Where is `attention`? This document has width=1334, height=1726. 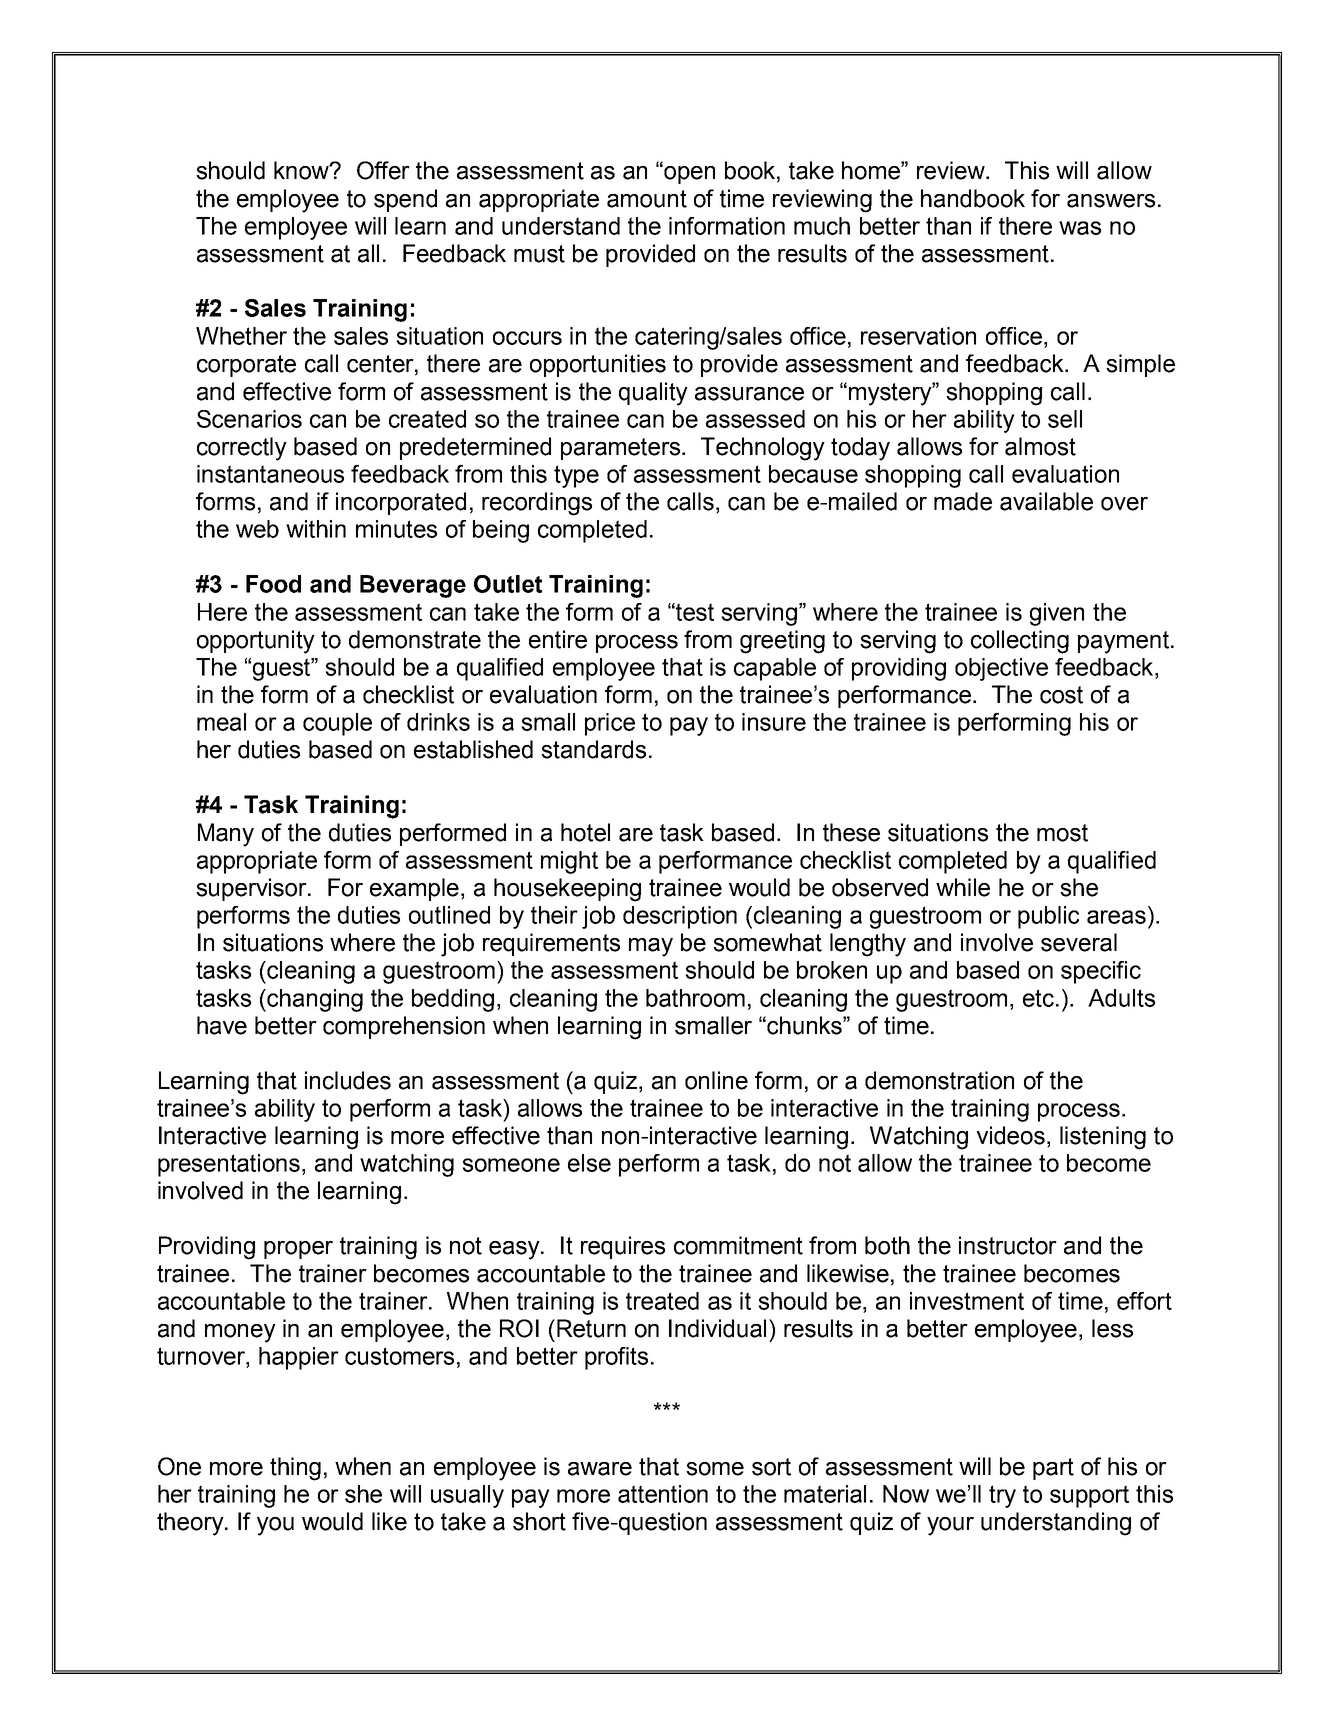 attention is located at coordinates (663, 1494).
